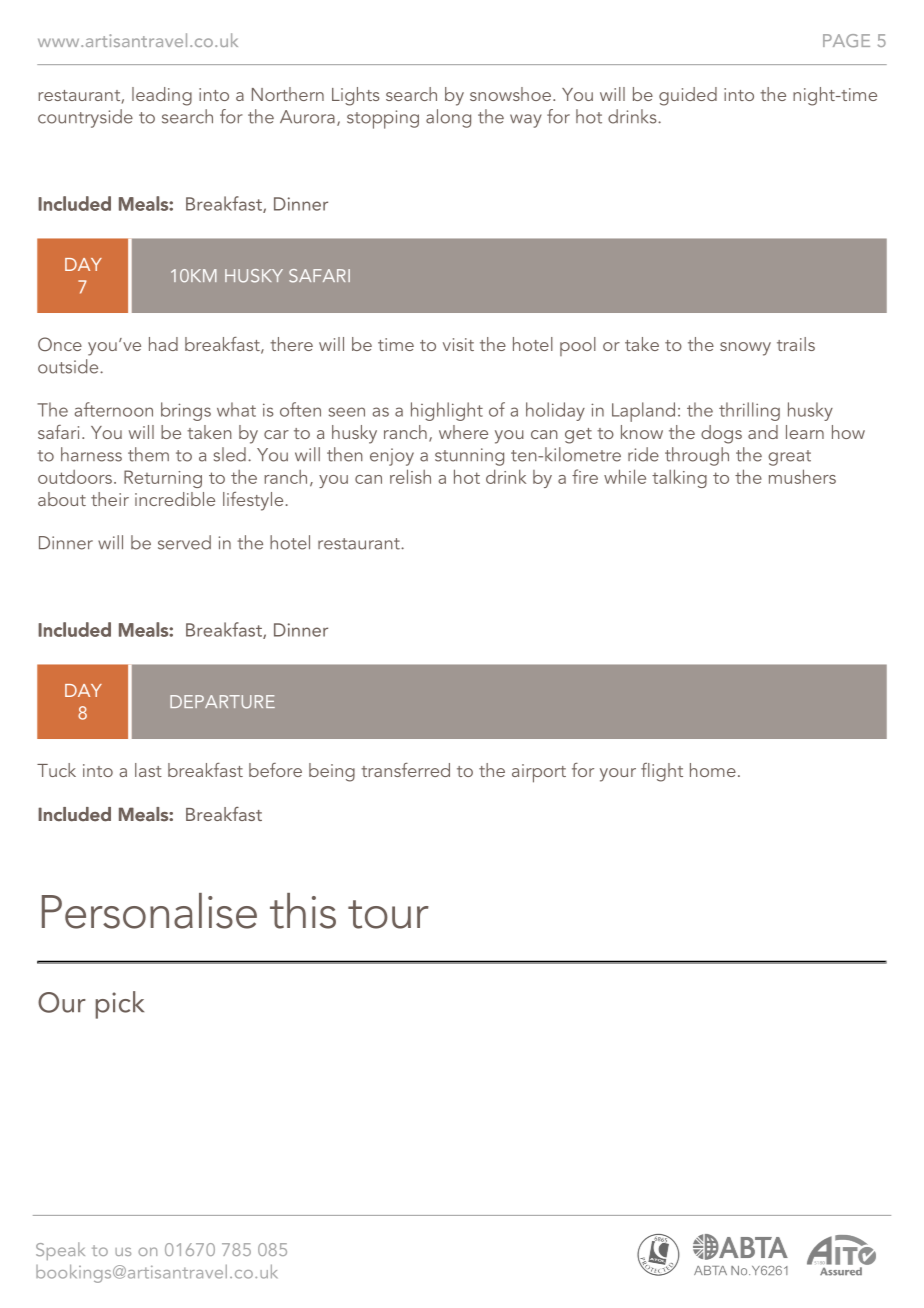  Describe the element at coordinates (688, 96) in the screenshot. I see `guided` at that location.
